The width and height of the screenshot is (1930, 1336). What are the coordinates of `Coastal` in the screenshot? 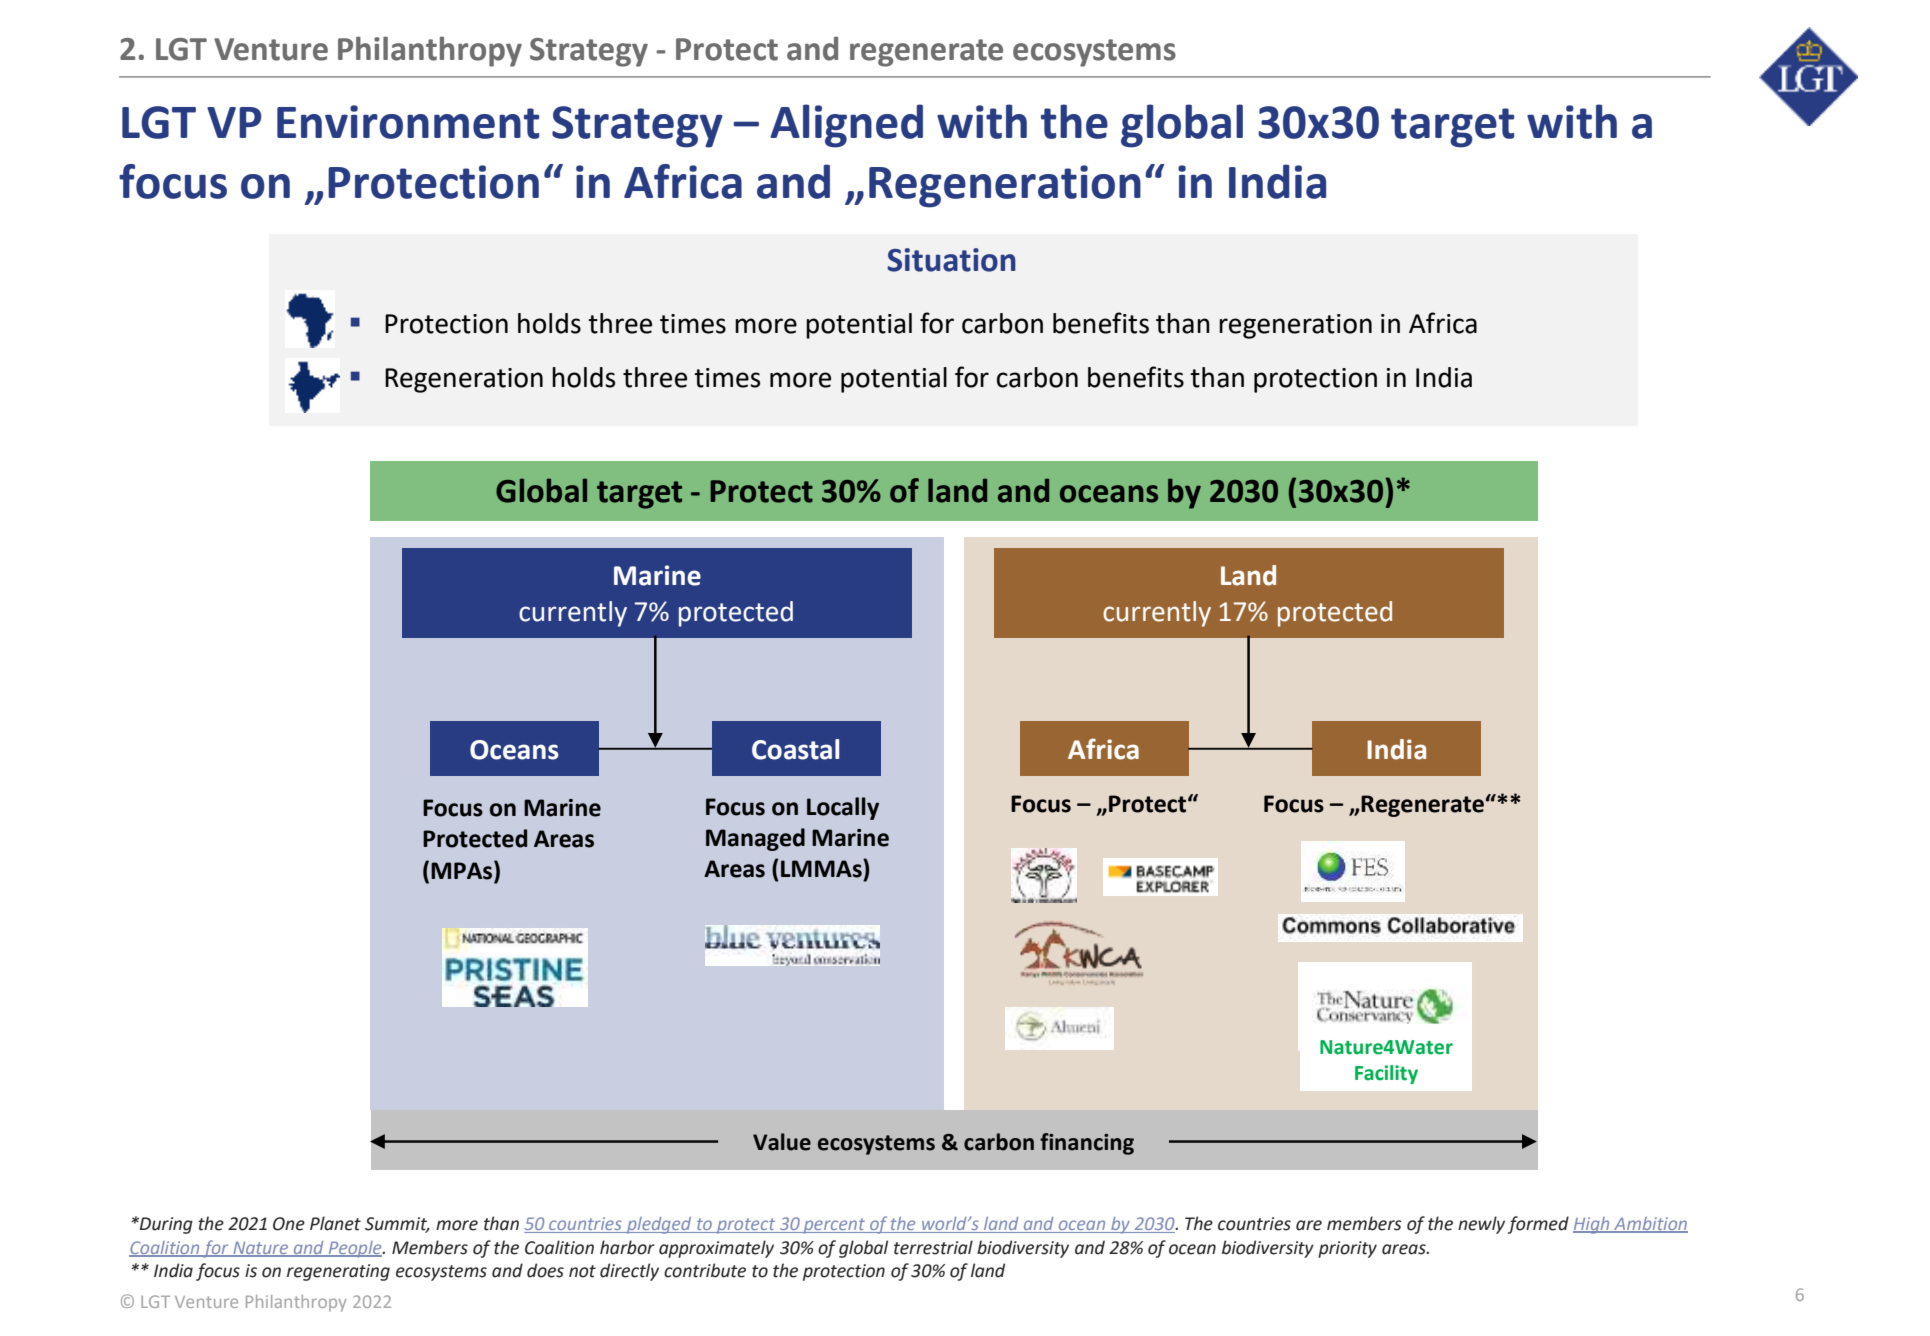 It's located at (795, 749).
